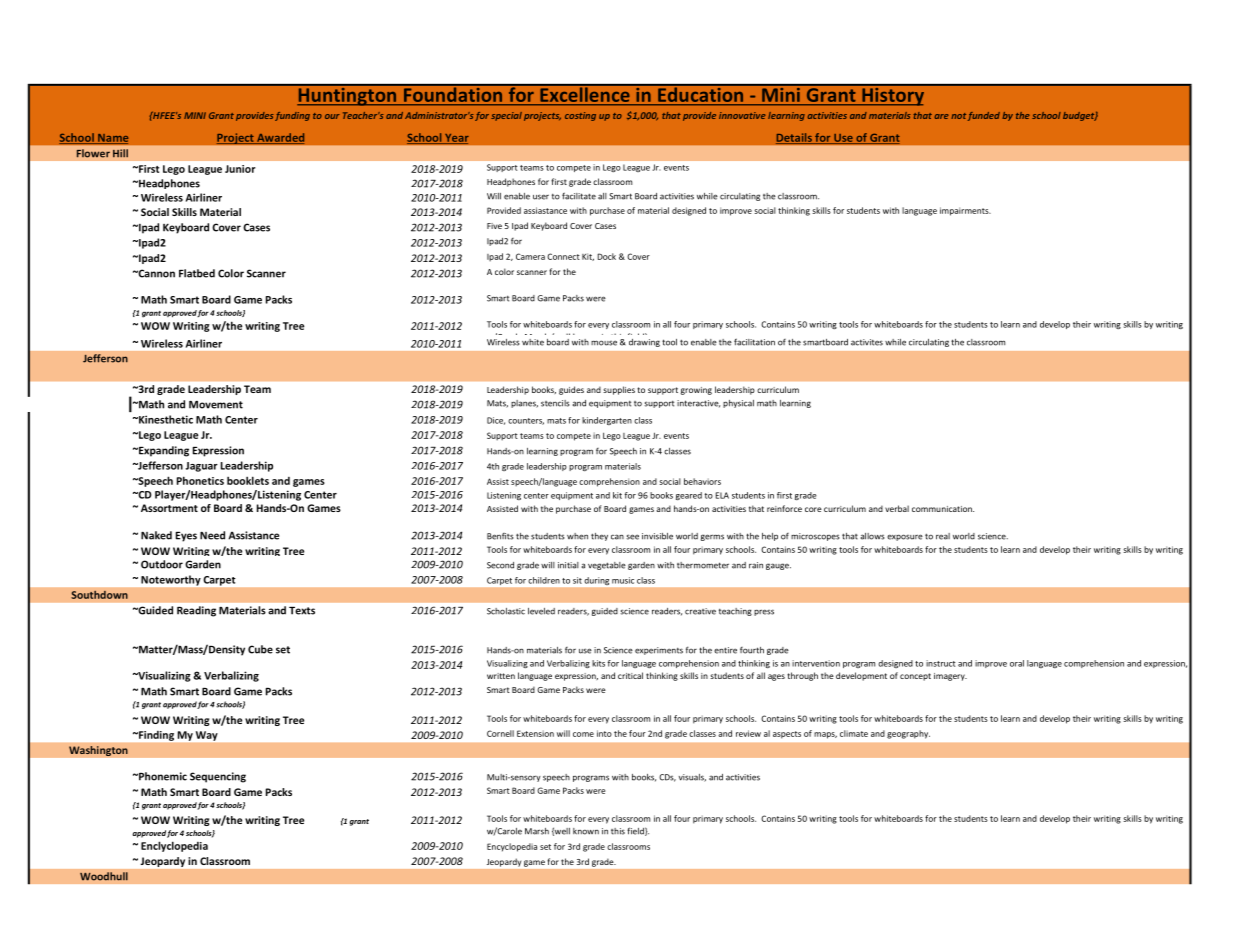  What do you see at coordinates (216, 405) in the page?
I see `Movement` at bounding box center [216, 405].
